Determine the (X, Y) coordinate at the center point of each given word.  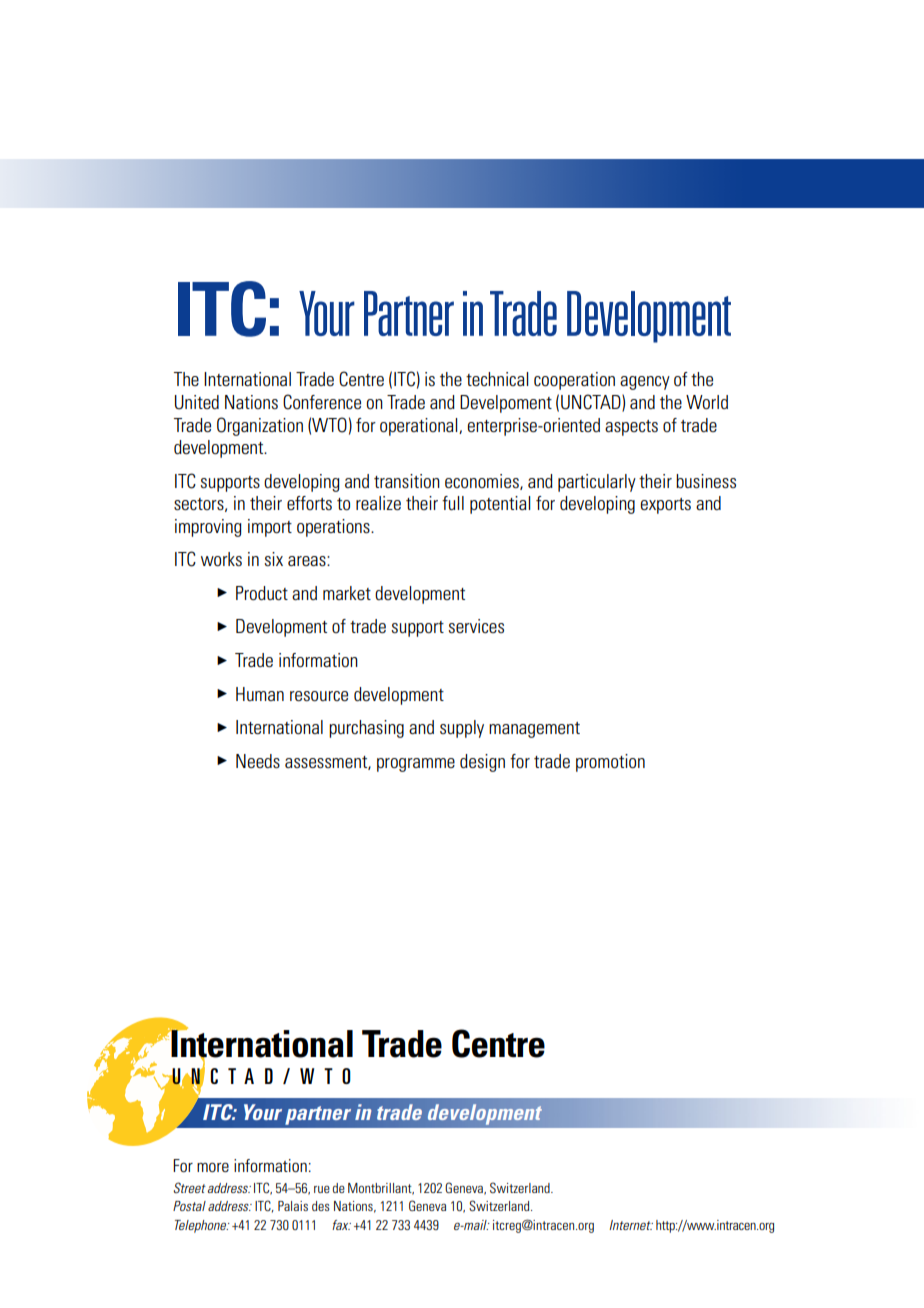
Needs (258, 761)
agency (645, 383)
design (482, 763)
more (213, 1167)
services (476, 626)
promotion (610, 763)
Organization (260, 426)
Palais (293, 1206)
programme (416, 765)
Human (260, 694)
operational (420, 427)
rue (322, 1189)
